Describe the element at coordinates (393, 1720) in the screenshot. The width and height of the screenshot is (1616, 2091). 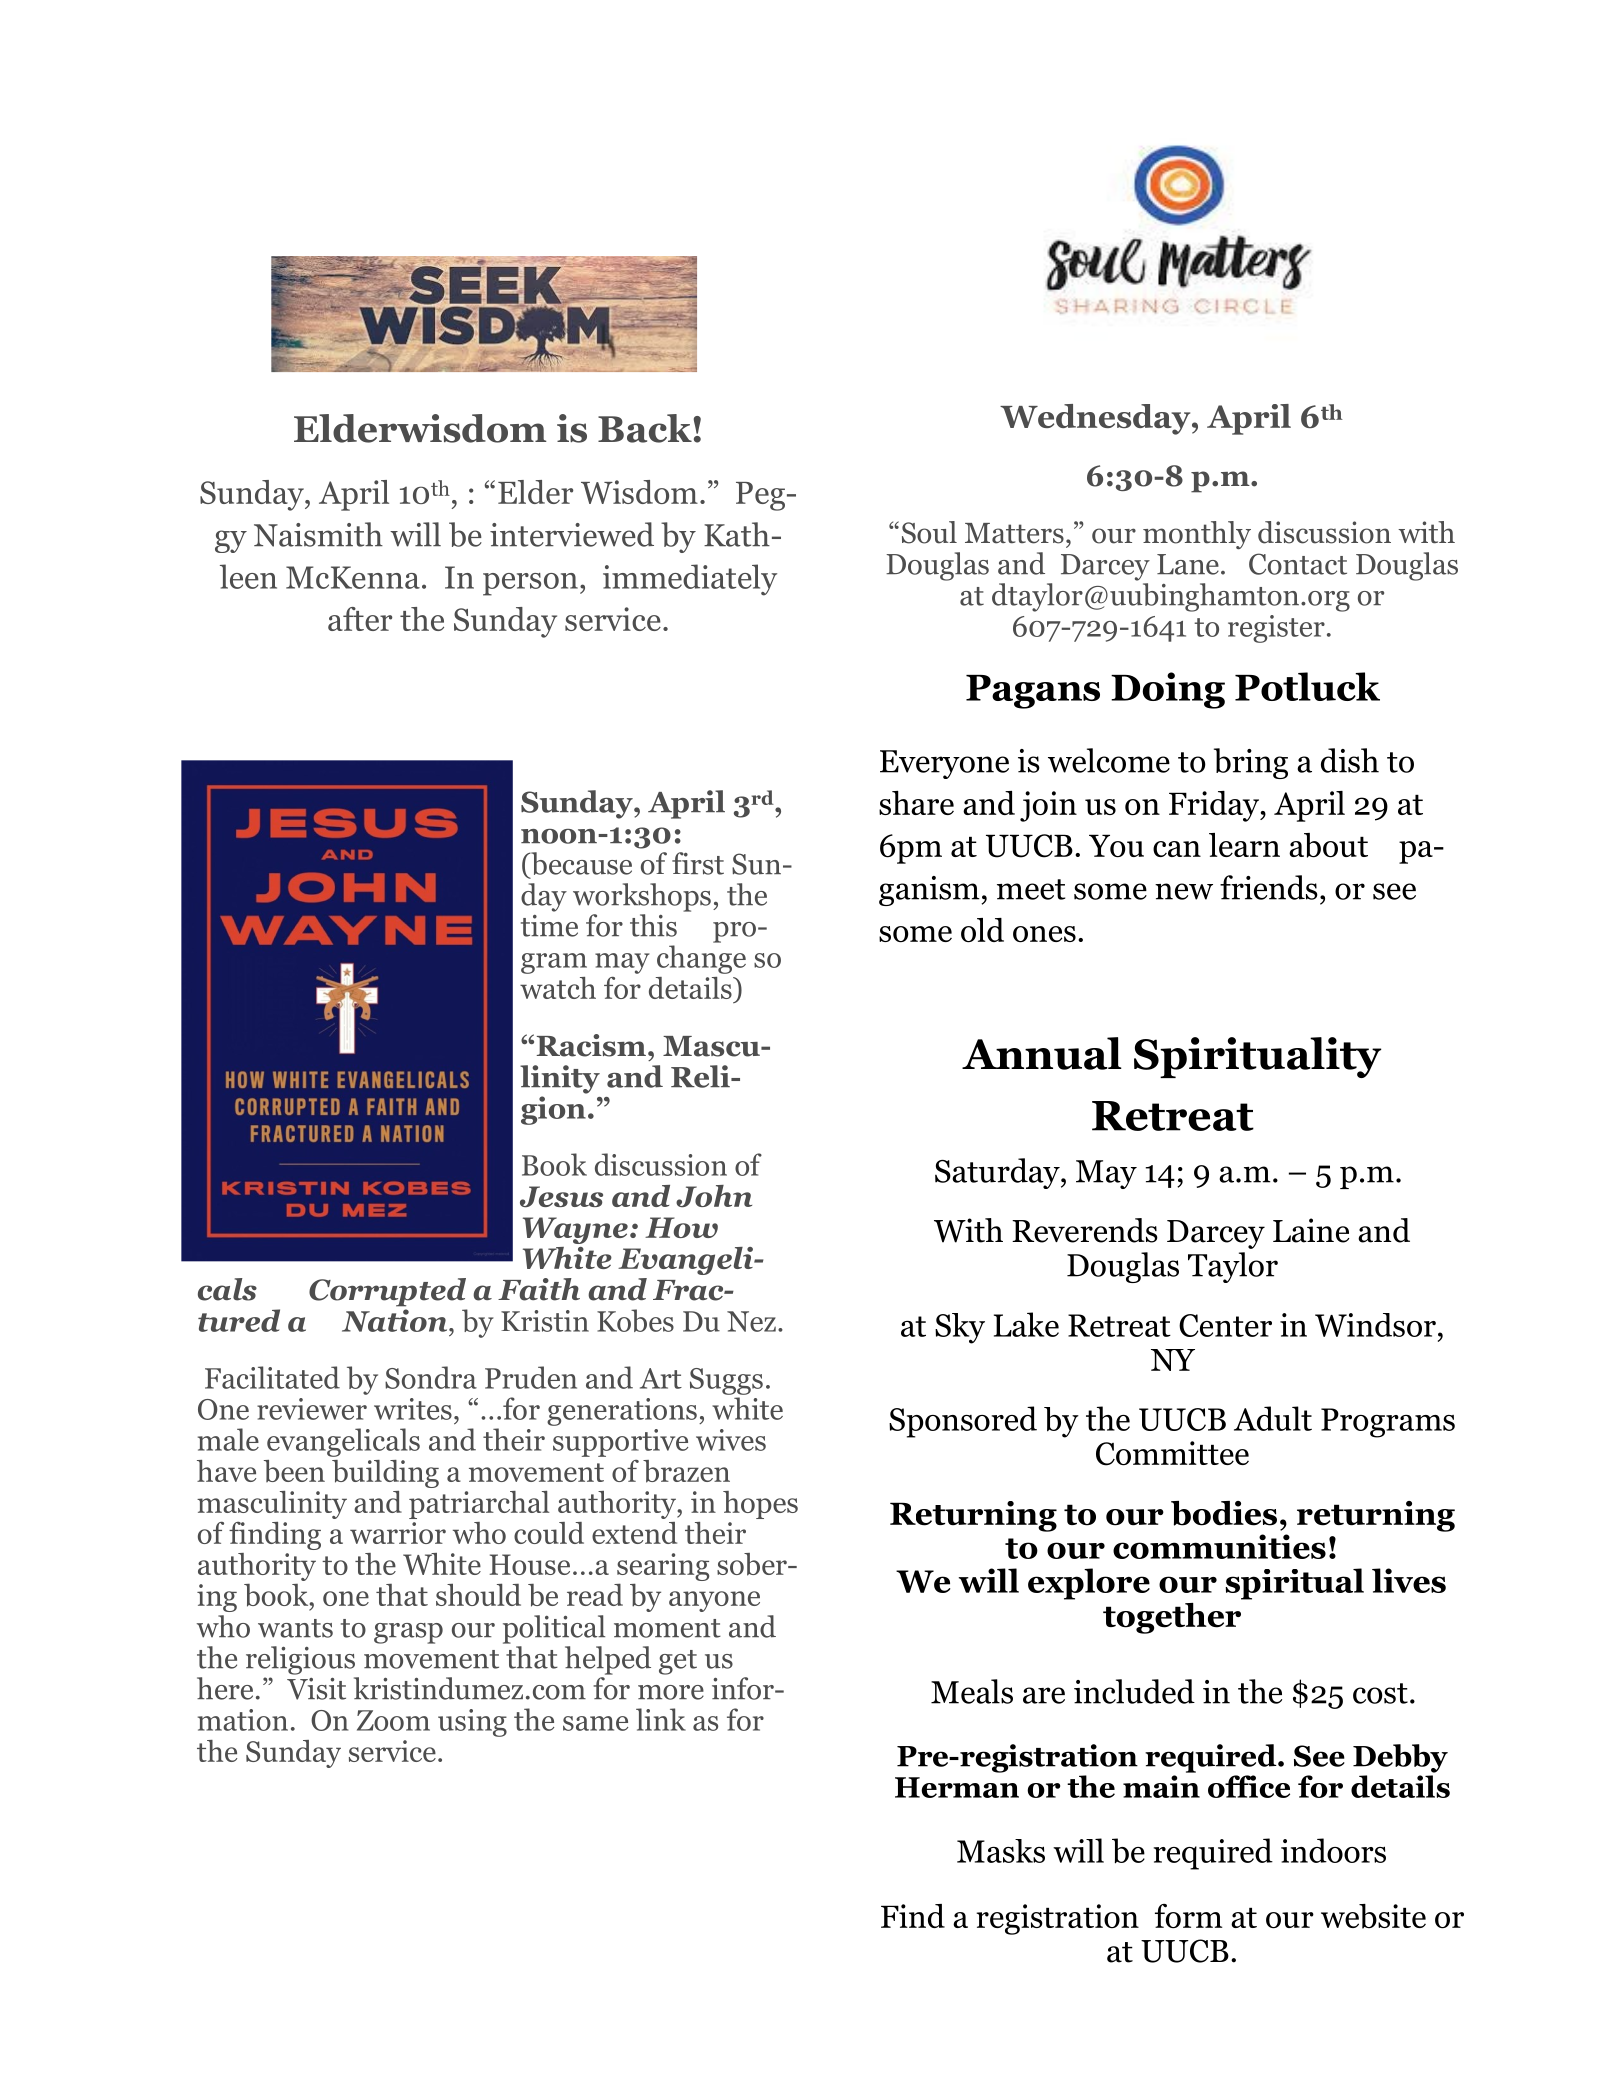
I see `Zoom` at that location.
